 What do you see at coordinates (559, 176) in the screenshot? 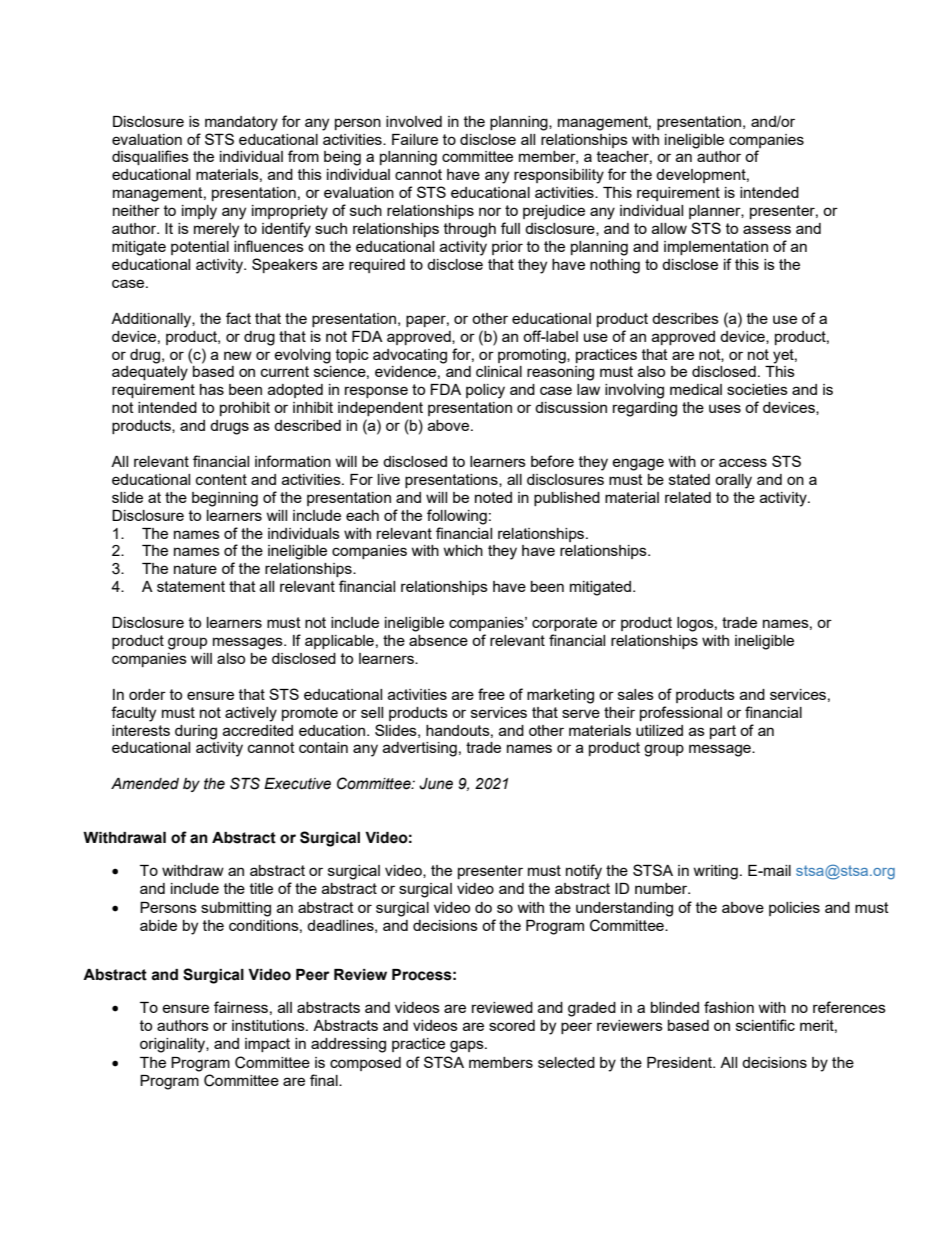
I see `responsibility` at bounding box center [559, 176].
